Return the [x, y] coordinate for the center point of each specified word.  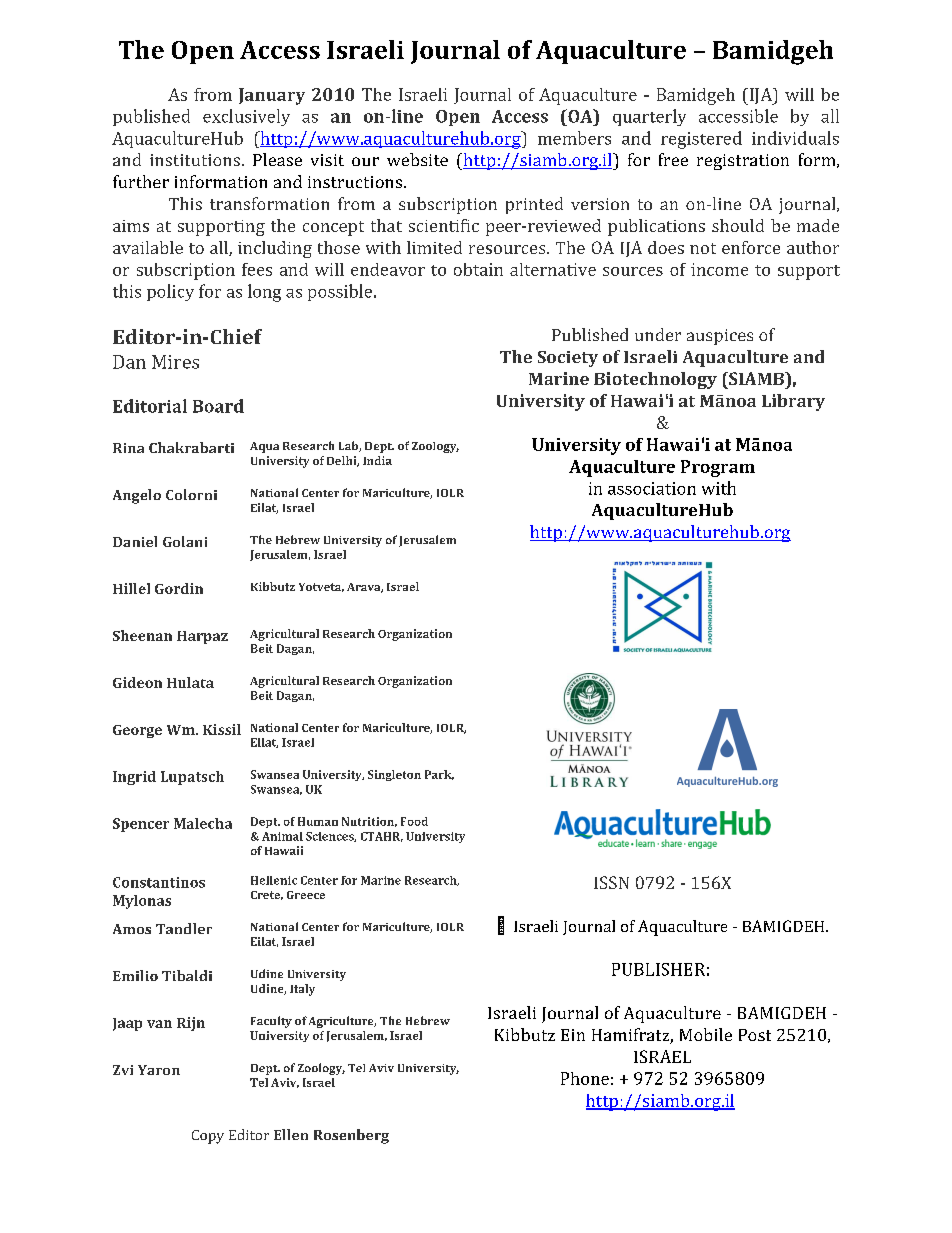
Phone [585, 1078]
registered [701, 140]
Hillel [131, 588]
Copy [208, 1137]
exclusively [246, 117]
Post [755, 1035]
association [652, 488]
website [417, 159]
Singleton [394, 775]
